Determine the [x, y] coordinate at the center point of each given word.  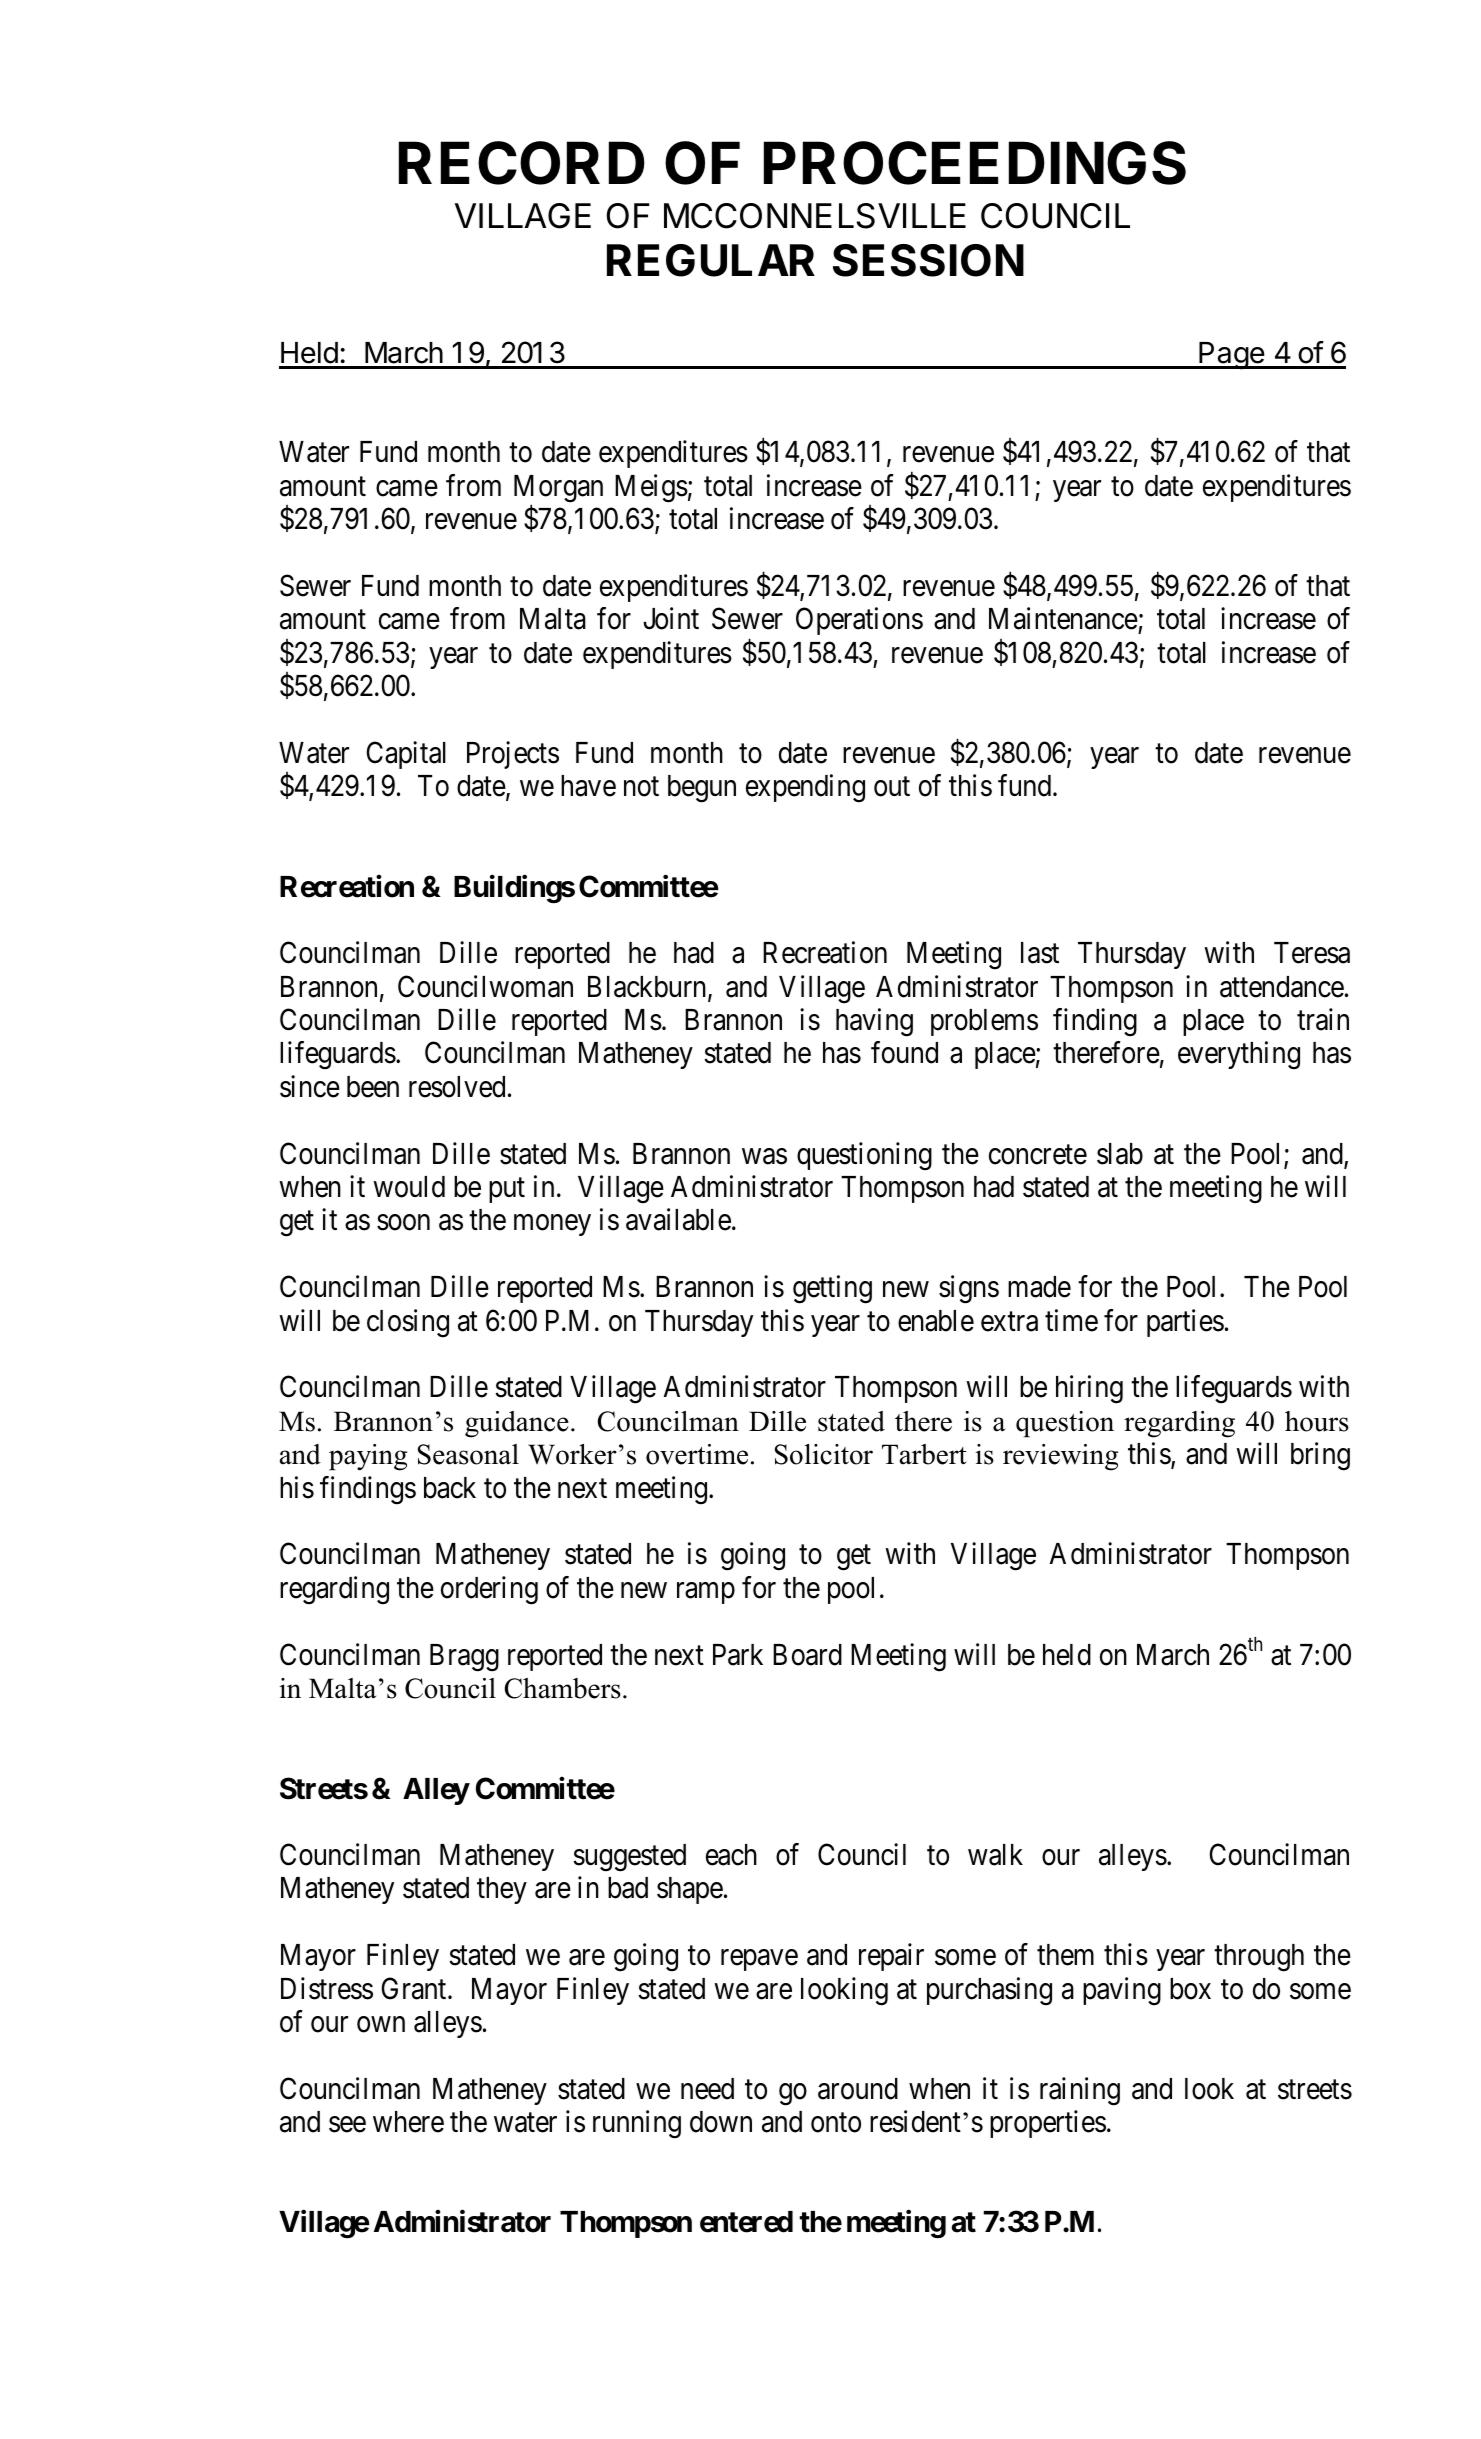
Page [1231, 356]
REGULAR [711, 260]
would [409, 1187]
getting [832, 1289]
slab [1120, 1154]
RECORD [522, 163]
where [408, 2122]
